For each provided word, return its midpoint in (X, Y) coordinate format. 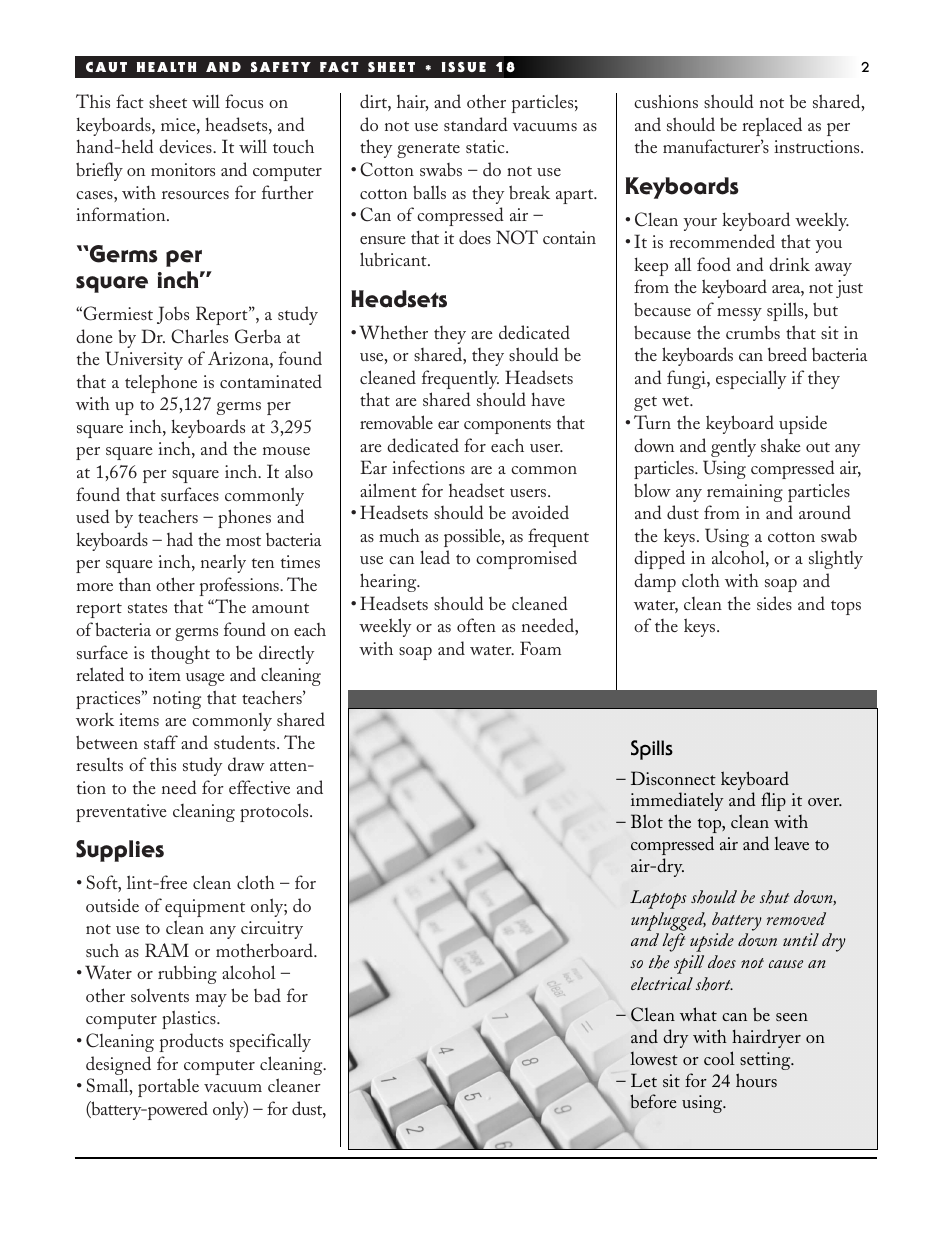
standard (476, 124)
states (147, 608)
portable (168, 1087)
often (476, 625)
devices (186, 146)
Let (644, 1080)
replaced (772, 126)
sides (774, 603)
